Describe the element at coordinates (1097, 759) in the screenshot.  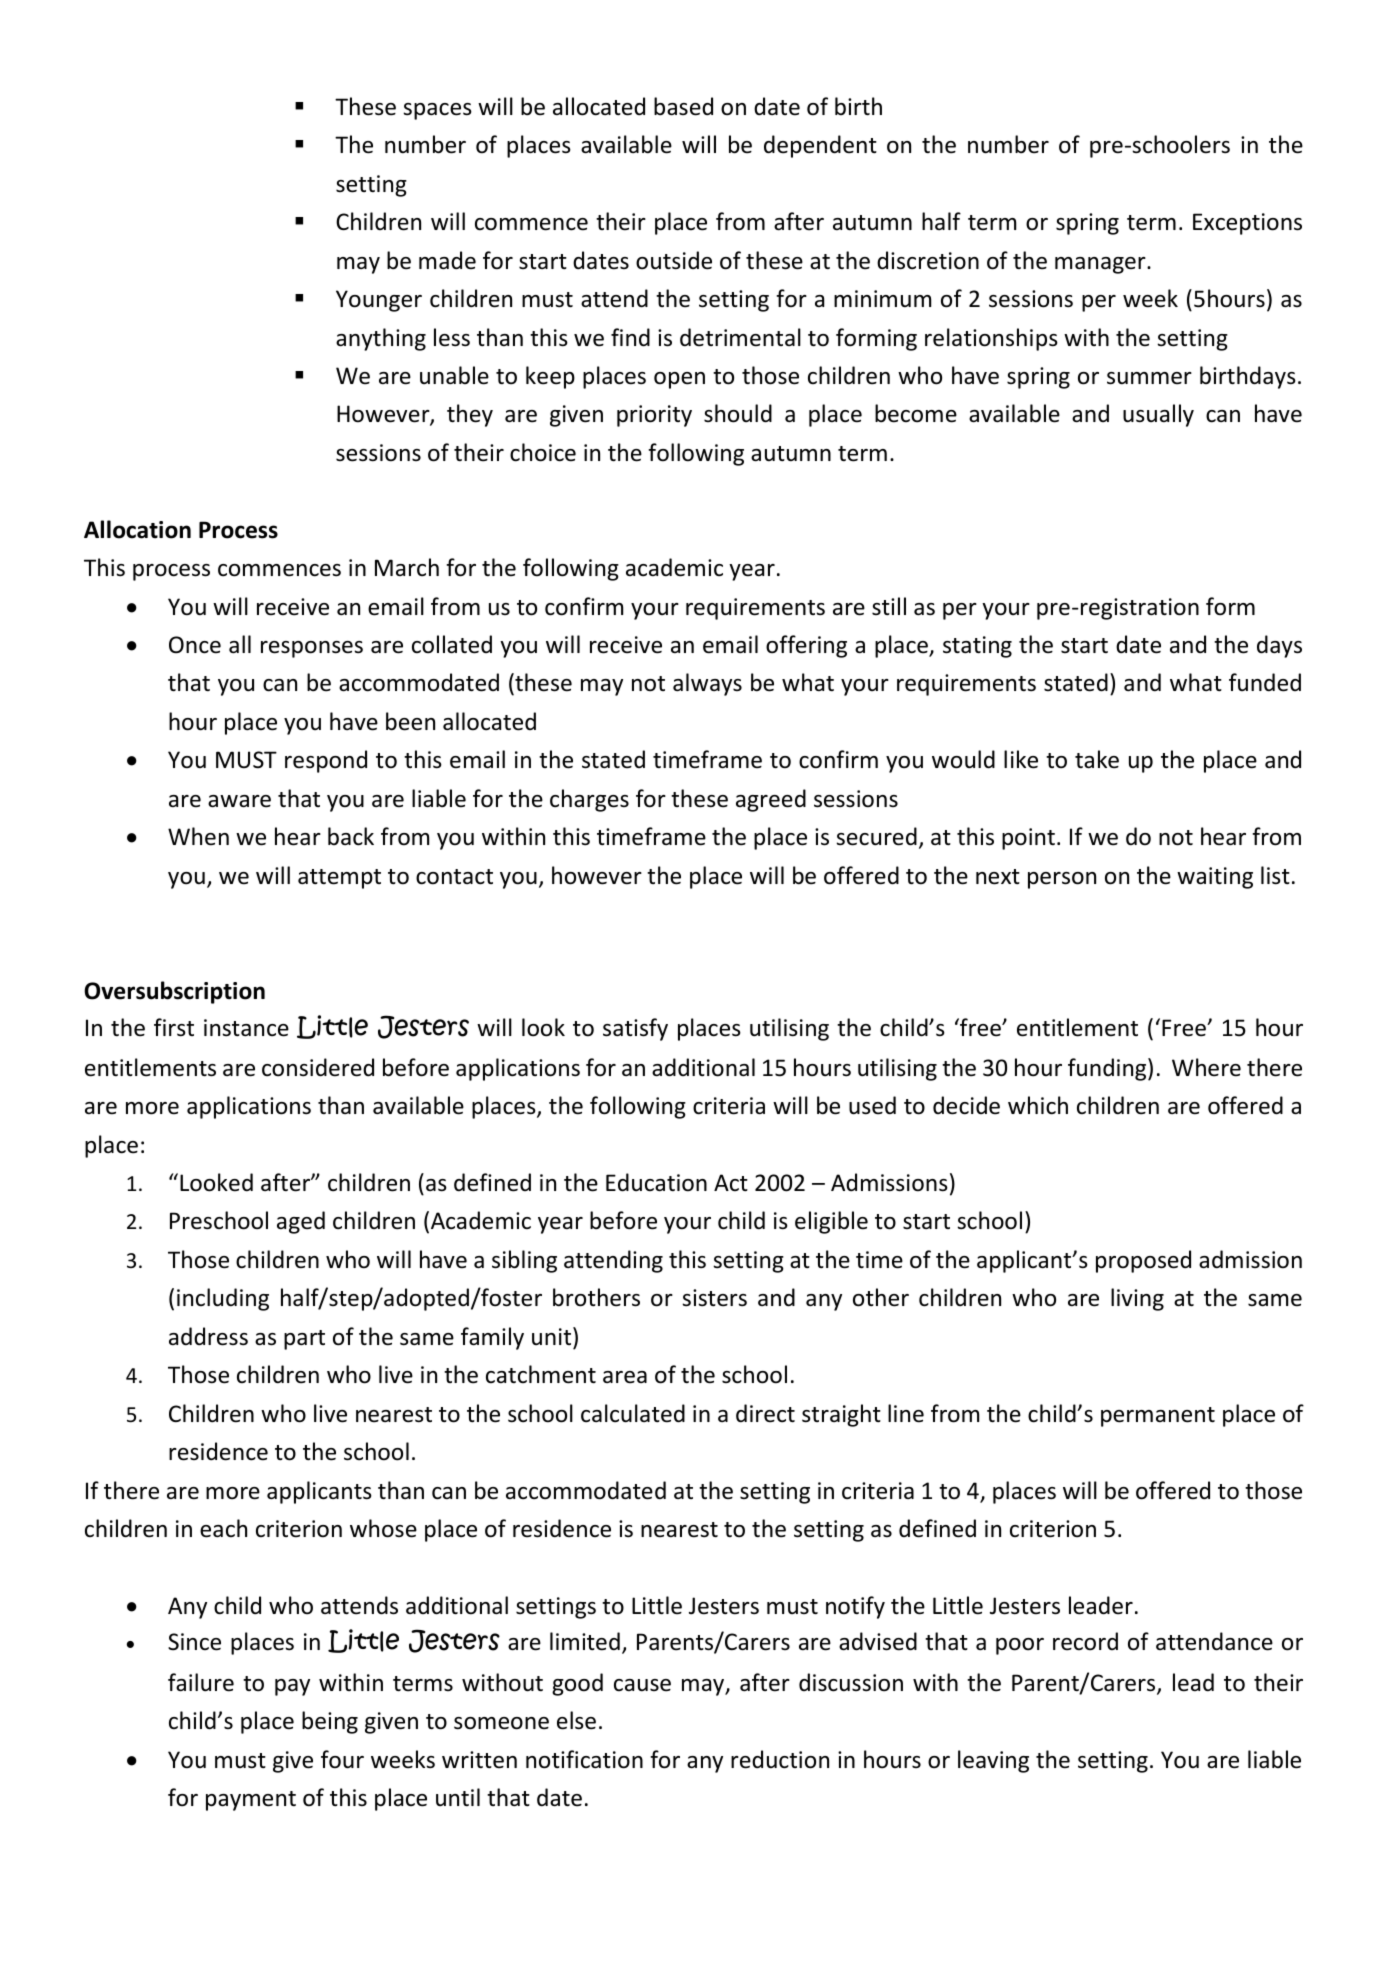
I see `take` at that location.
